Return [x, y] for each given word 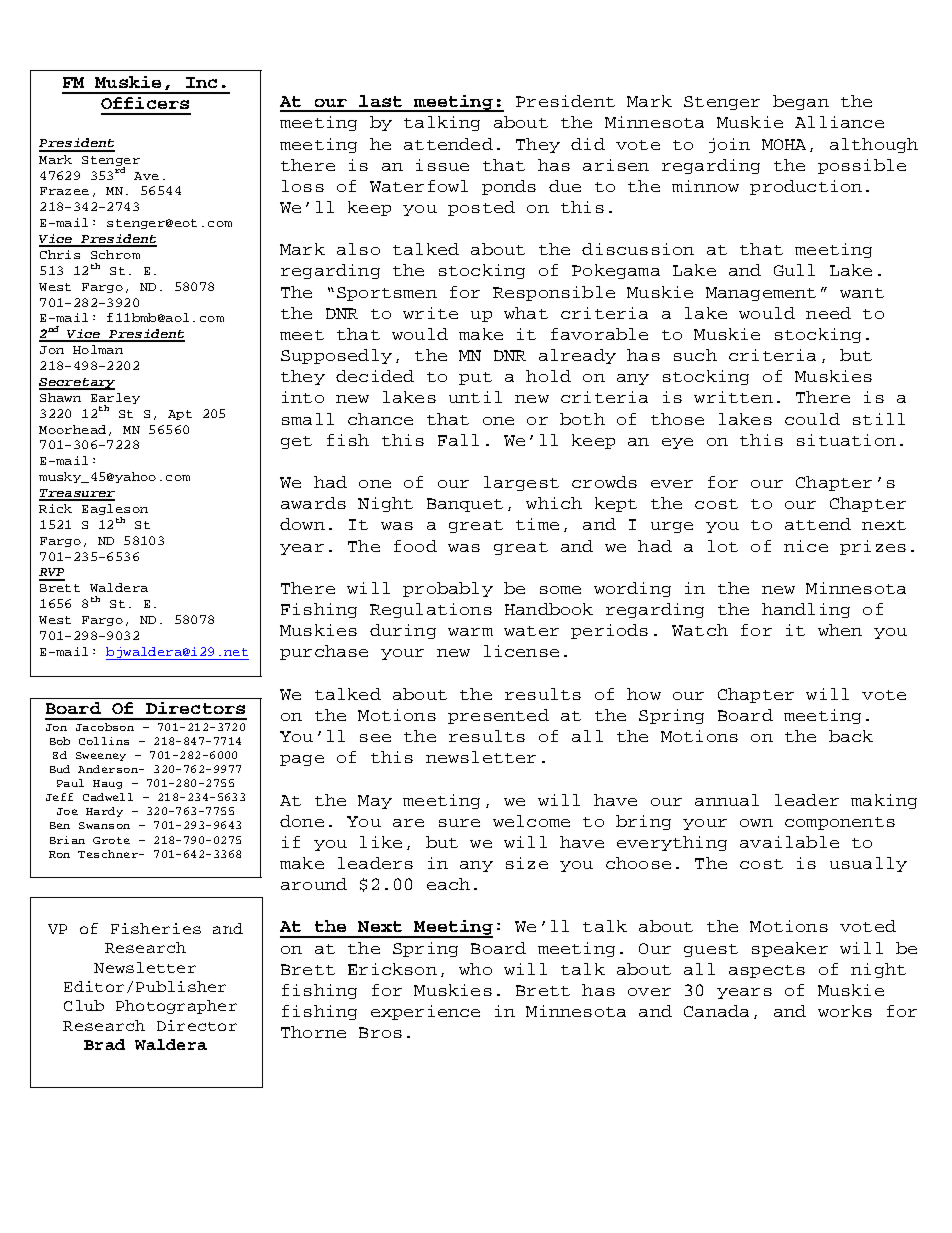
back [851, 736]
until [475, 397]
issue [442, 165]
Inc [201, 82]
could [812, 419]
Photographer [176, 1007]
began [801, 102]
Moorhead [72, 429]
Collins [104, 741]
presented [498, 716]
